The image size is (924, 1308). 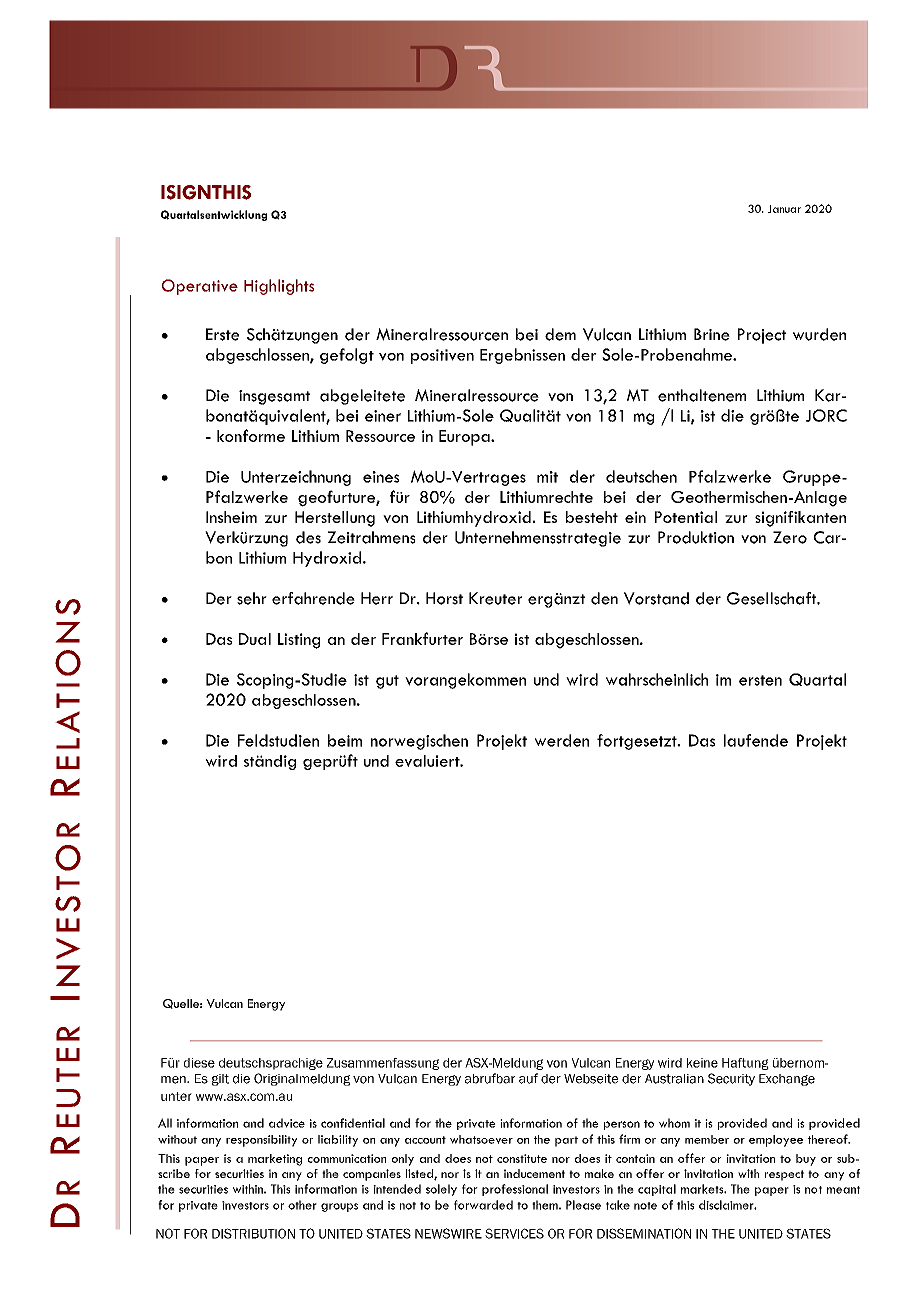 What do you see at coordinates (199, 1063) in the screenshot?
I see `diese` at bounding box center [199, 1063].
